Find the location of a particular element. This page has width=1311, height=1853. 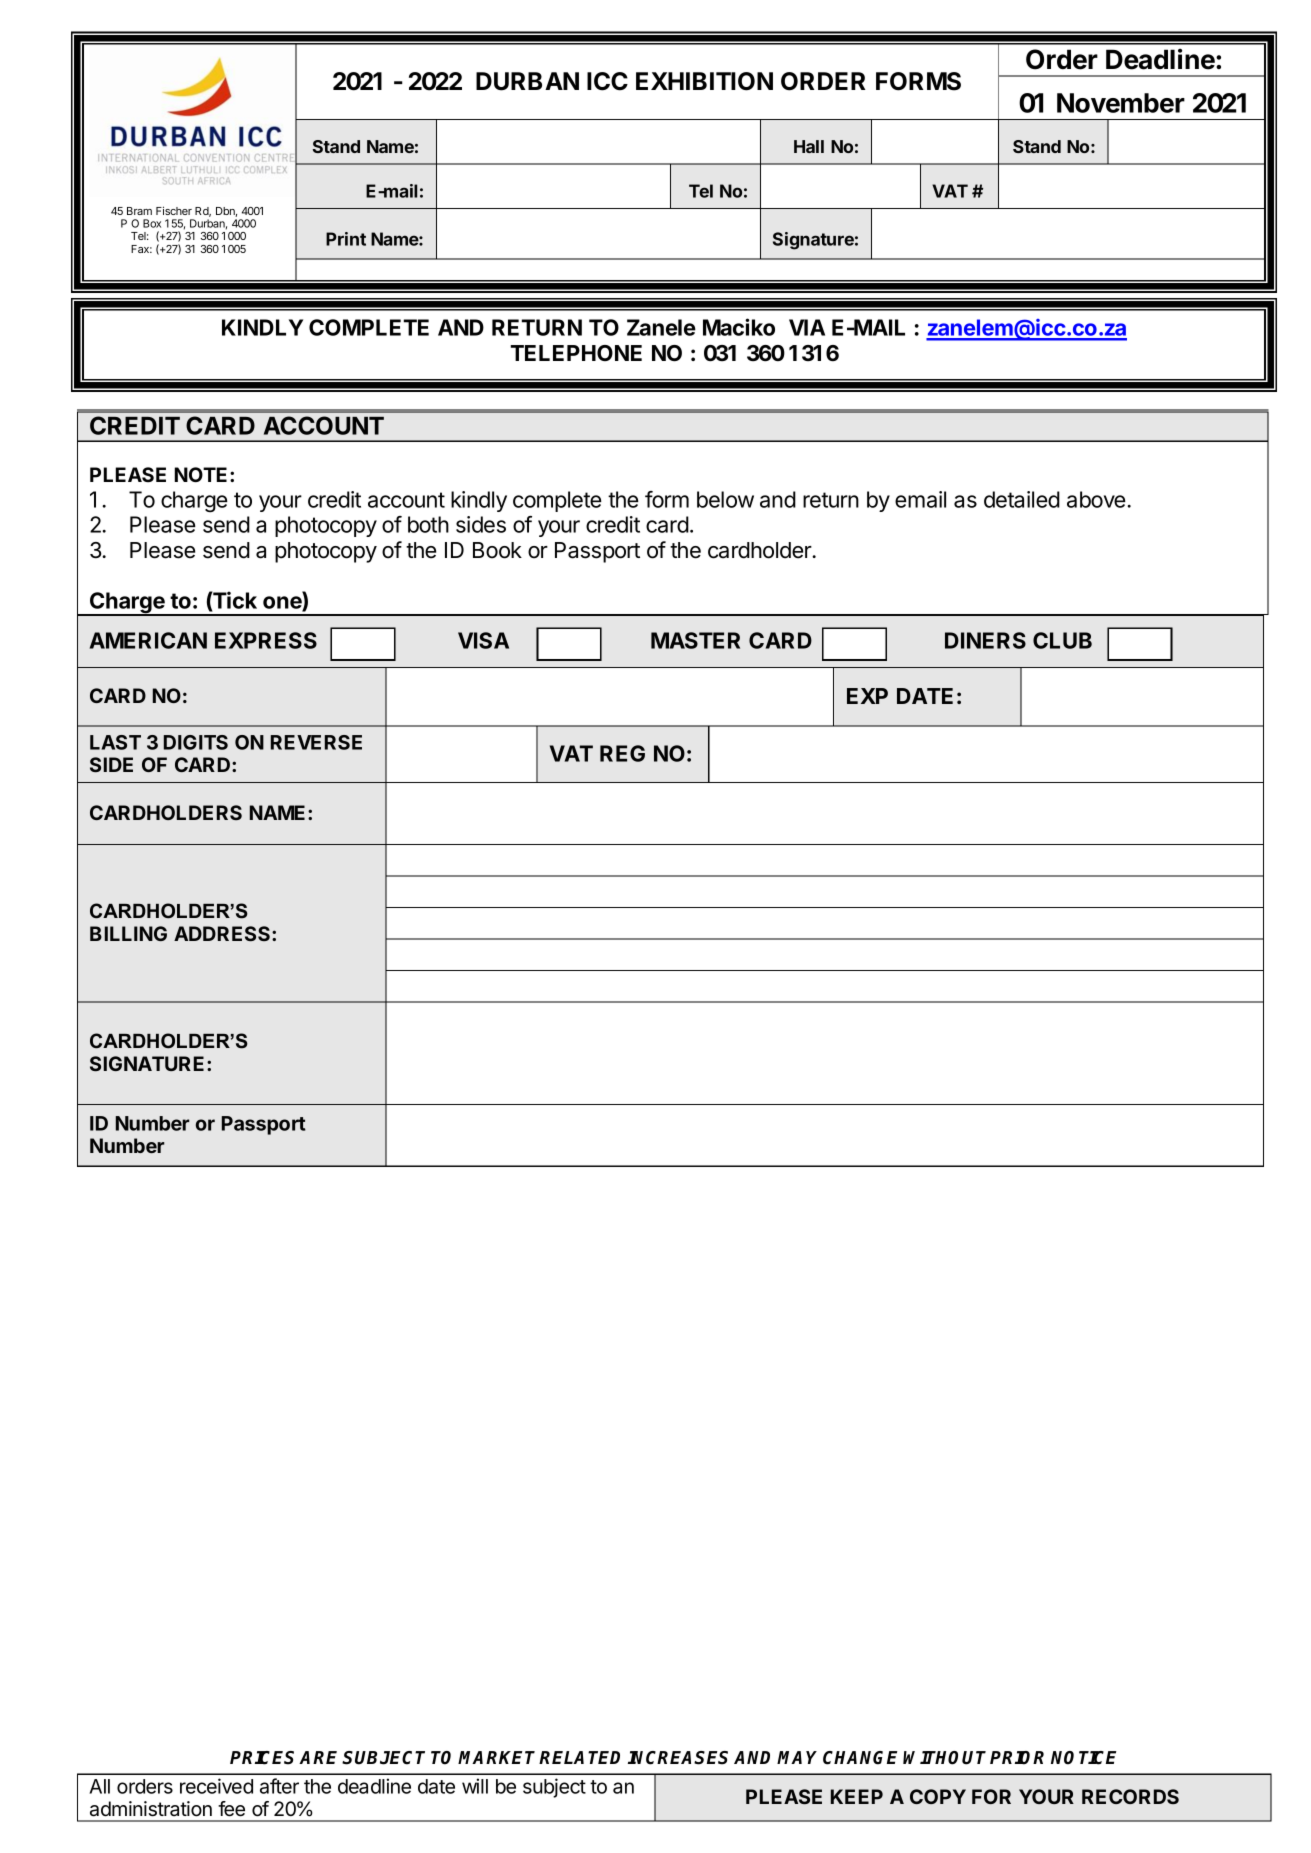

ADDRESS is located at coordinates (223, 933).
